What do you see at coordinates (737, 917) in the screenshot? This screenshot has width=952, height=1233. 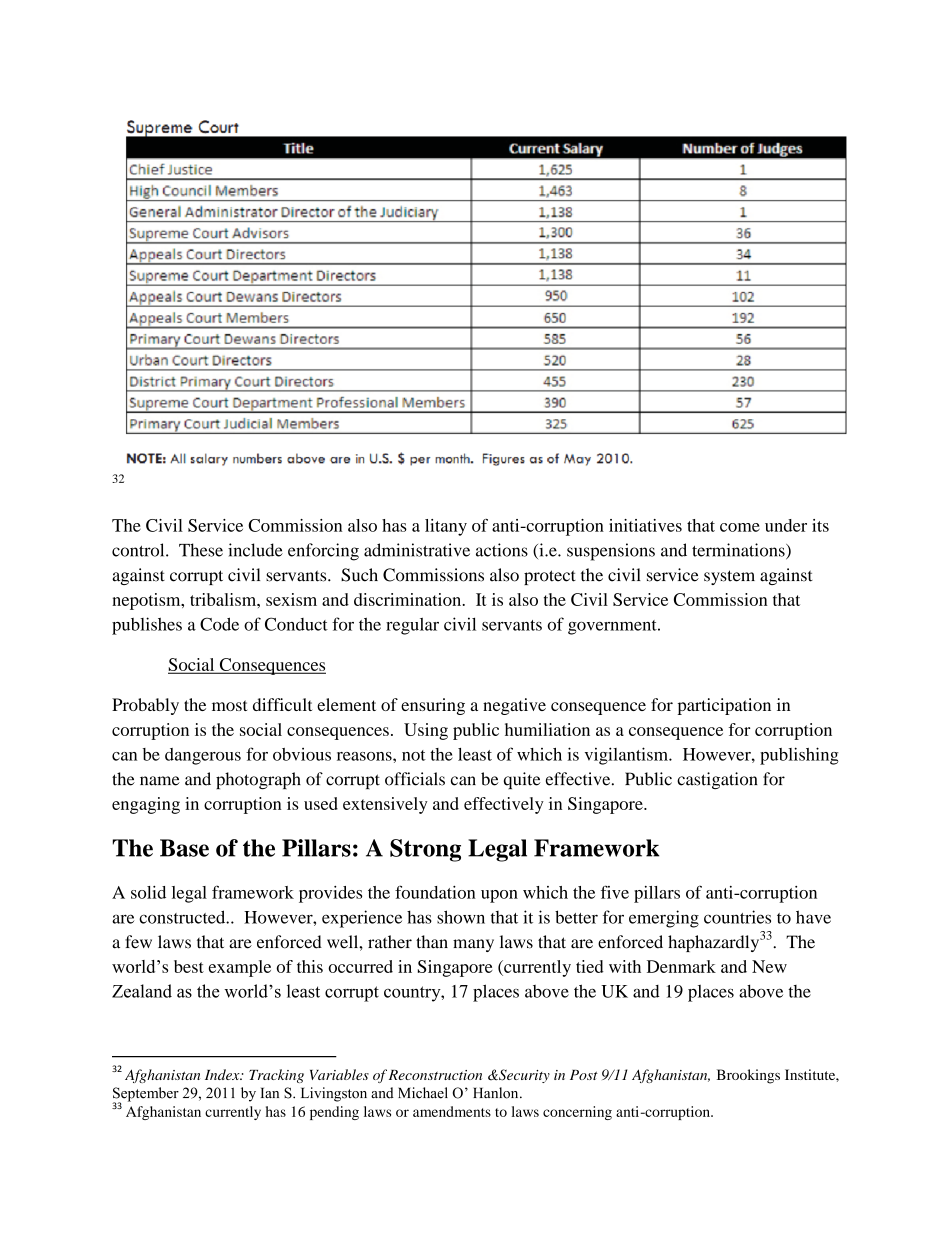 I see `countries` at bounding box center [737, 917].
